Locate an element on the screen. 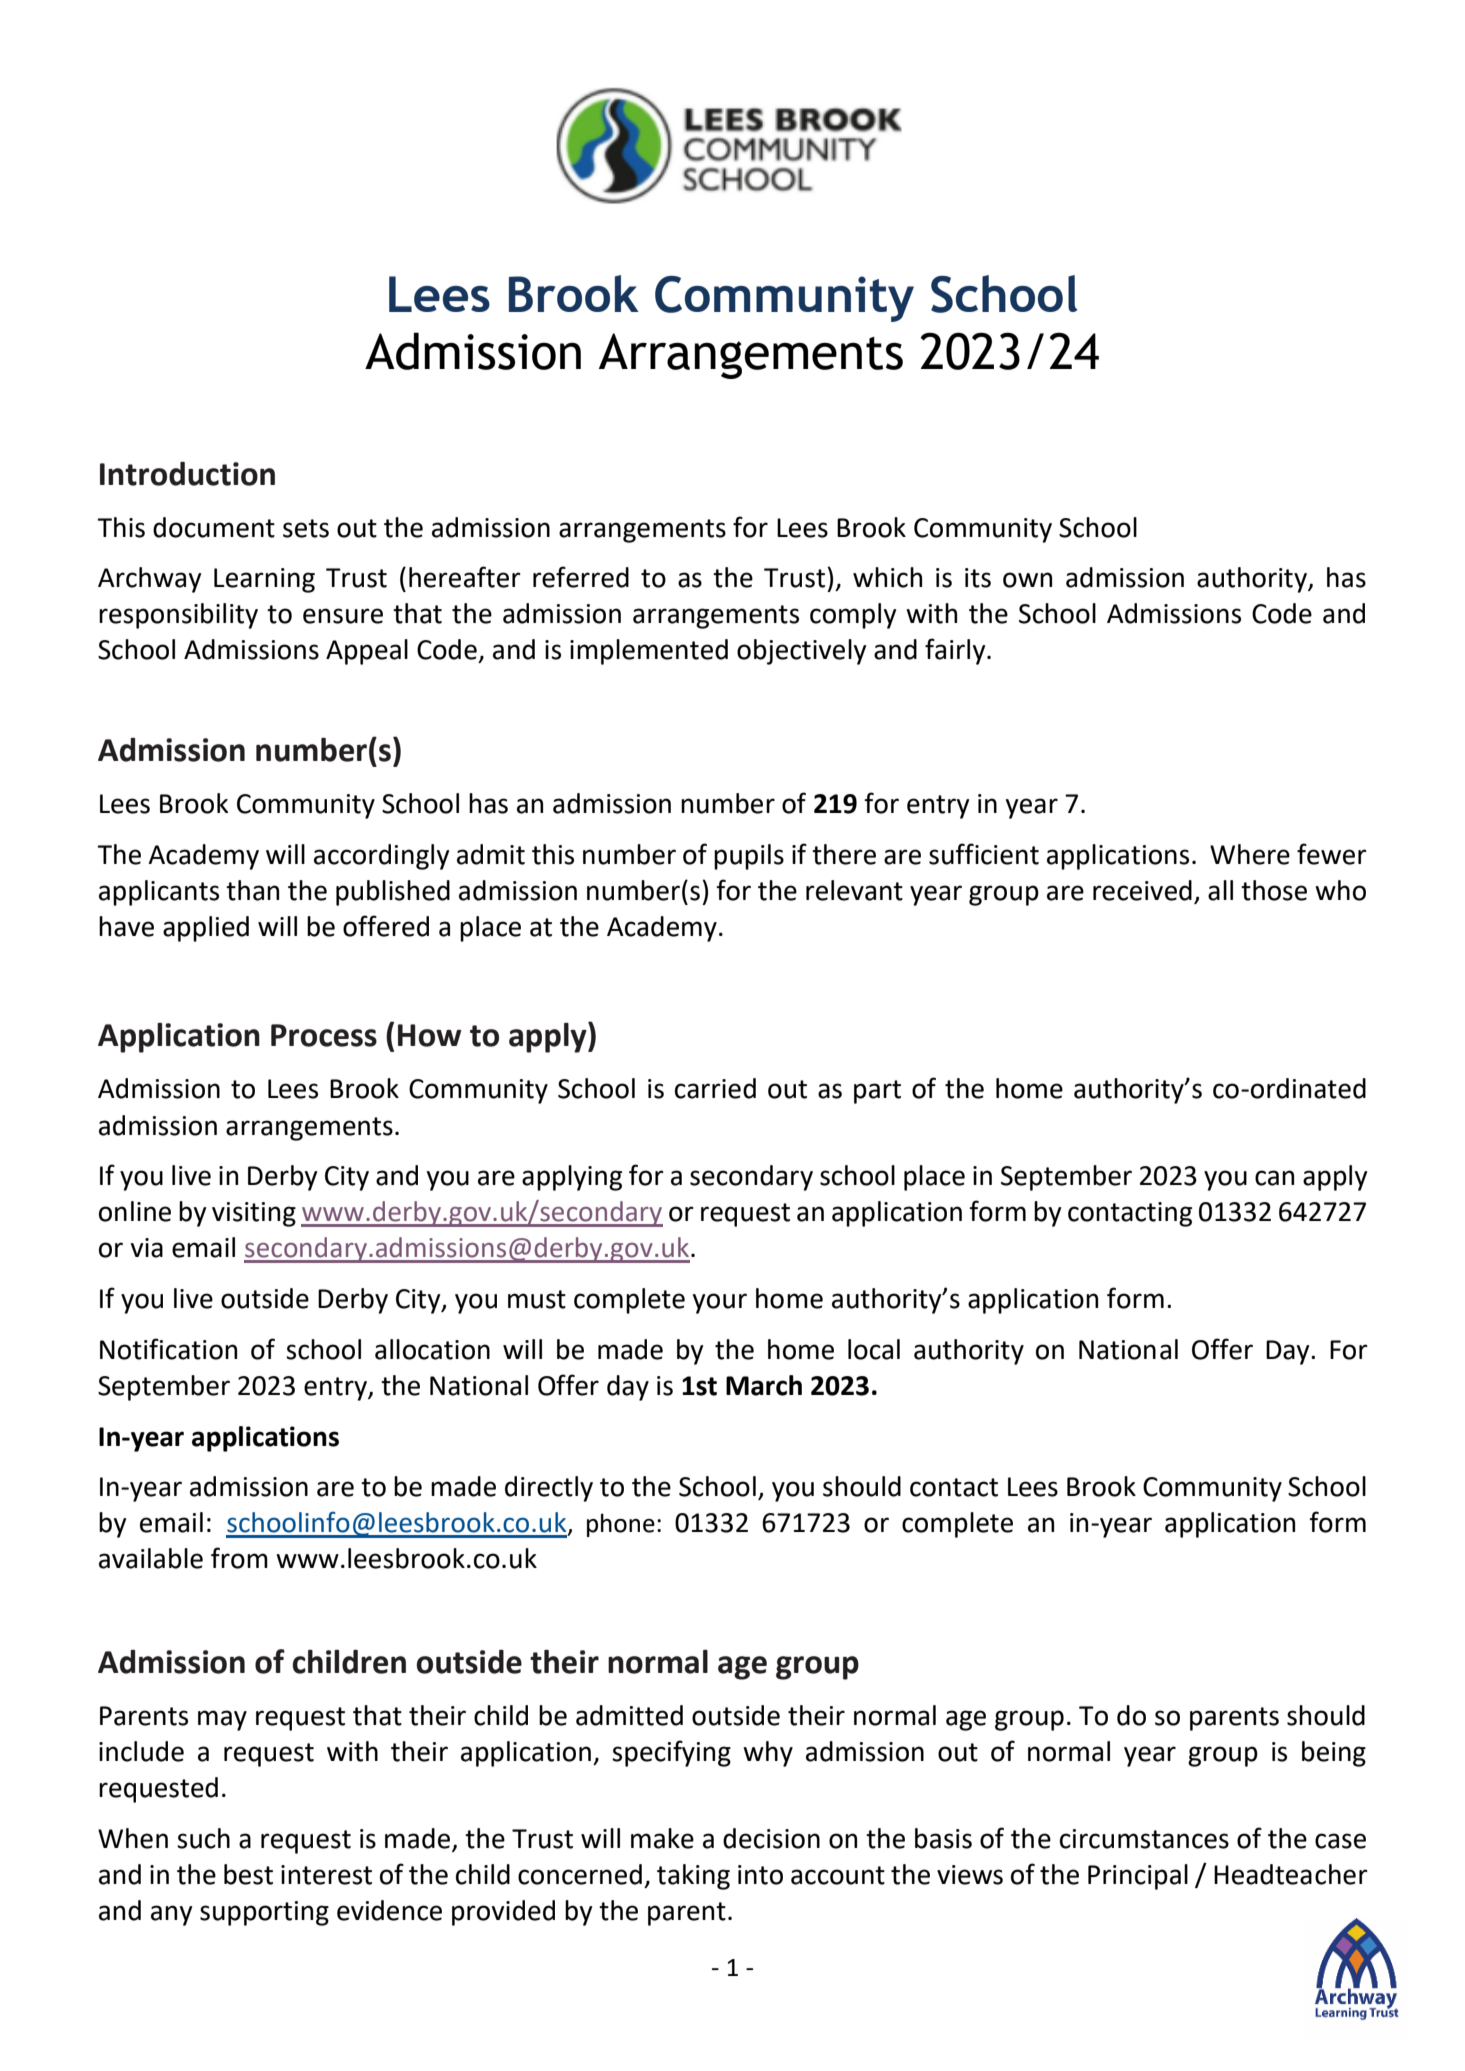 The width and height of the screenshot is (1465, 2071). being is located at coordinates (1334, 1754).
